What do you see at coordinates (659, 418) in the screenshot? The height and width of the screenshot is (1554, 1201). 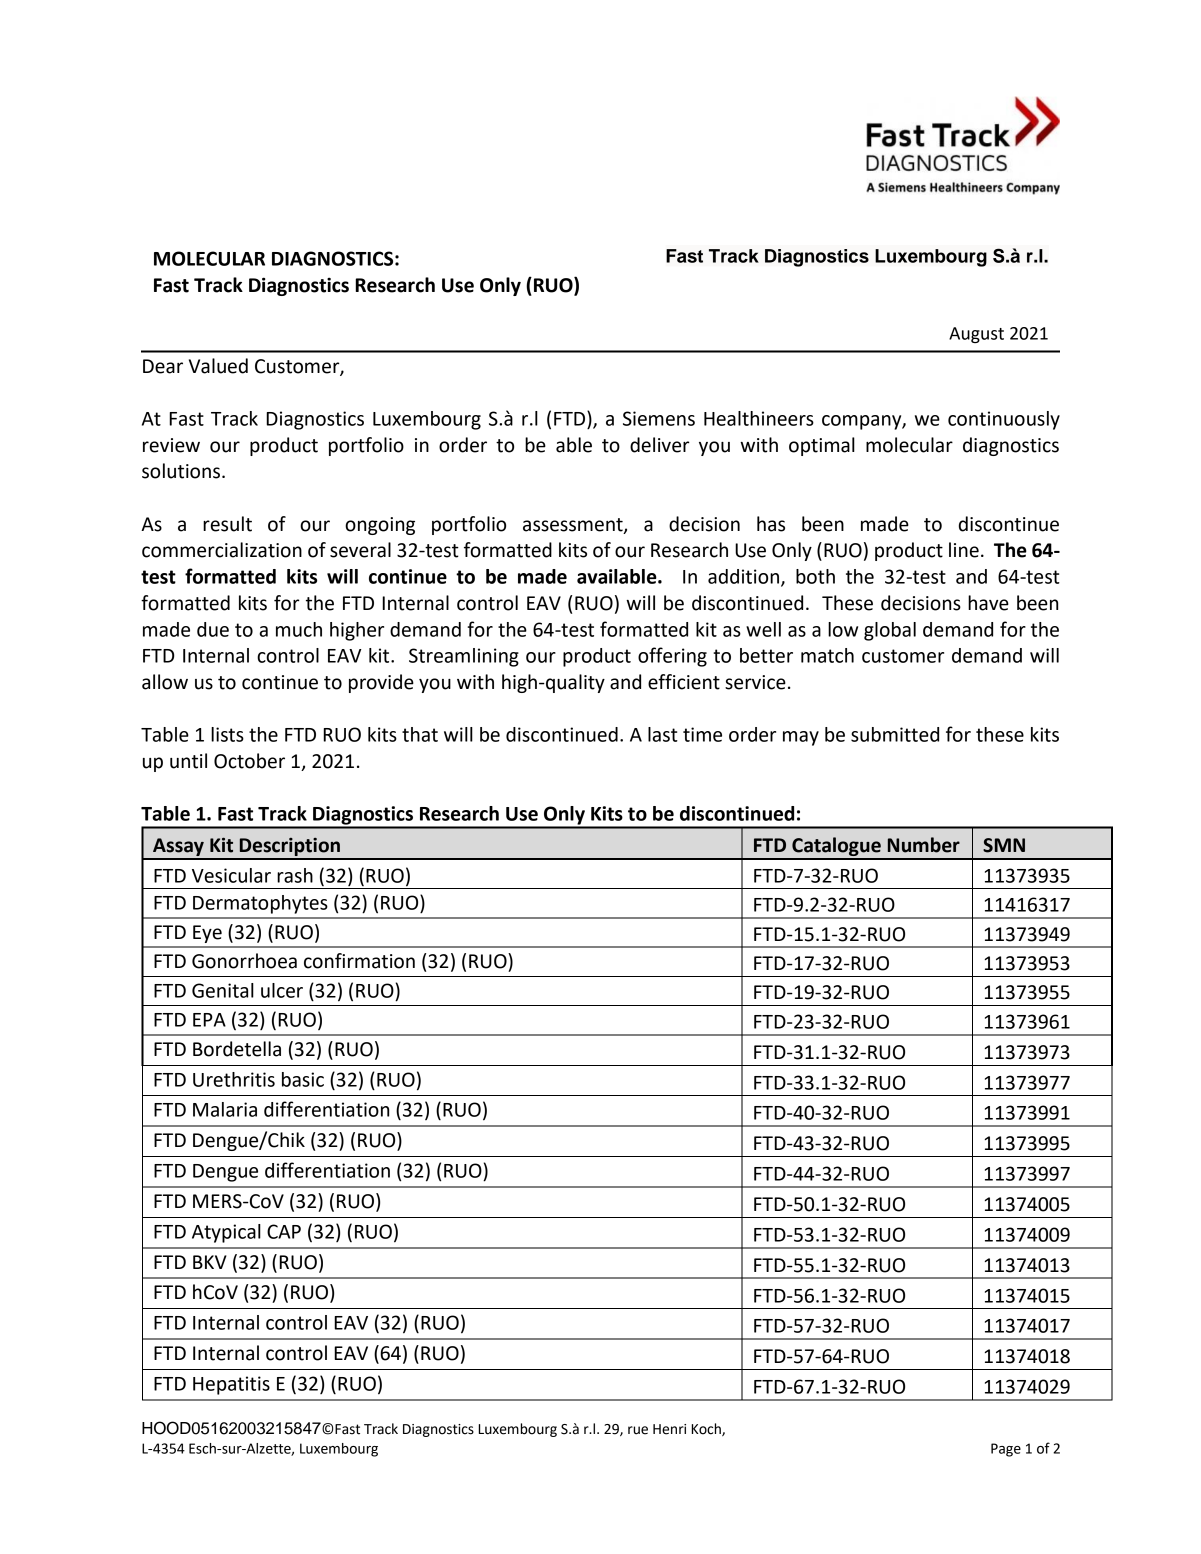 I see `Siemens` at bounding box center [659, 418].
